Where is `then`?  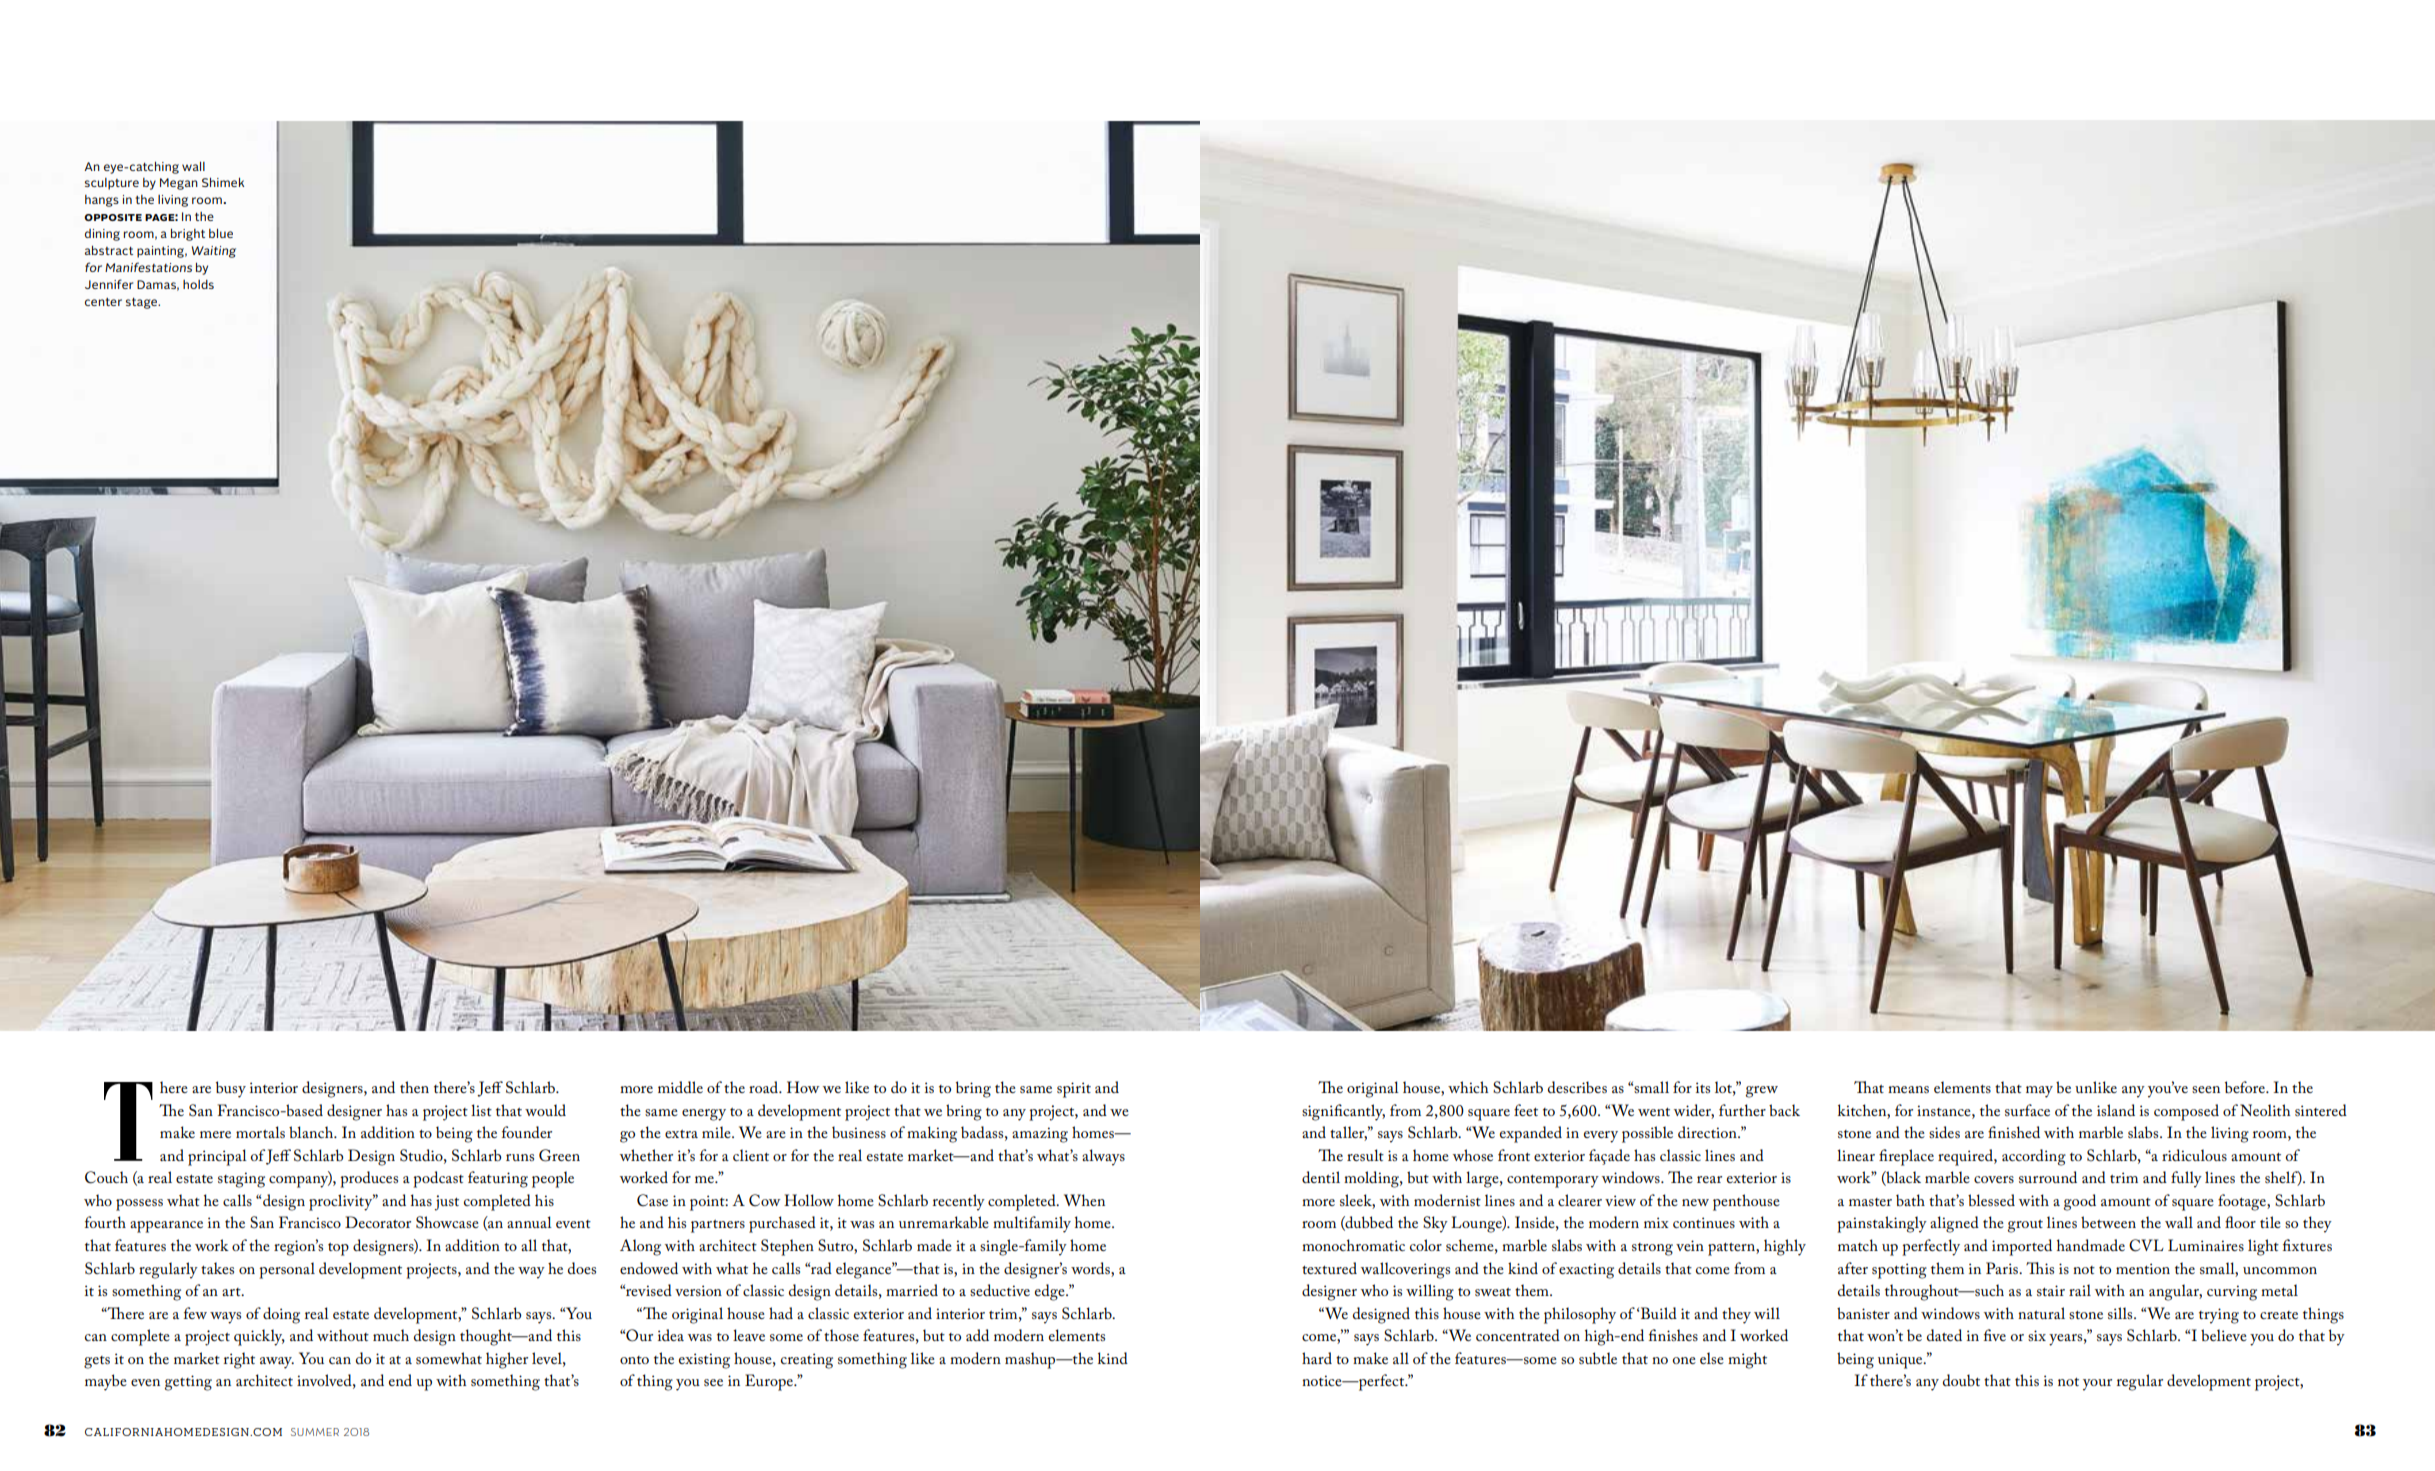
then is located at coordinates (414, 1087).
